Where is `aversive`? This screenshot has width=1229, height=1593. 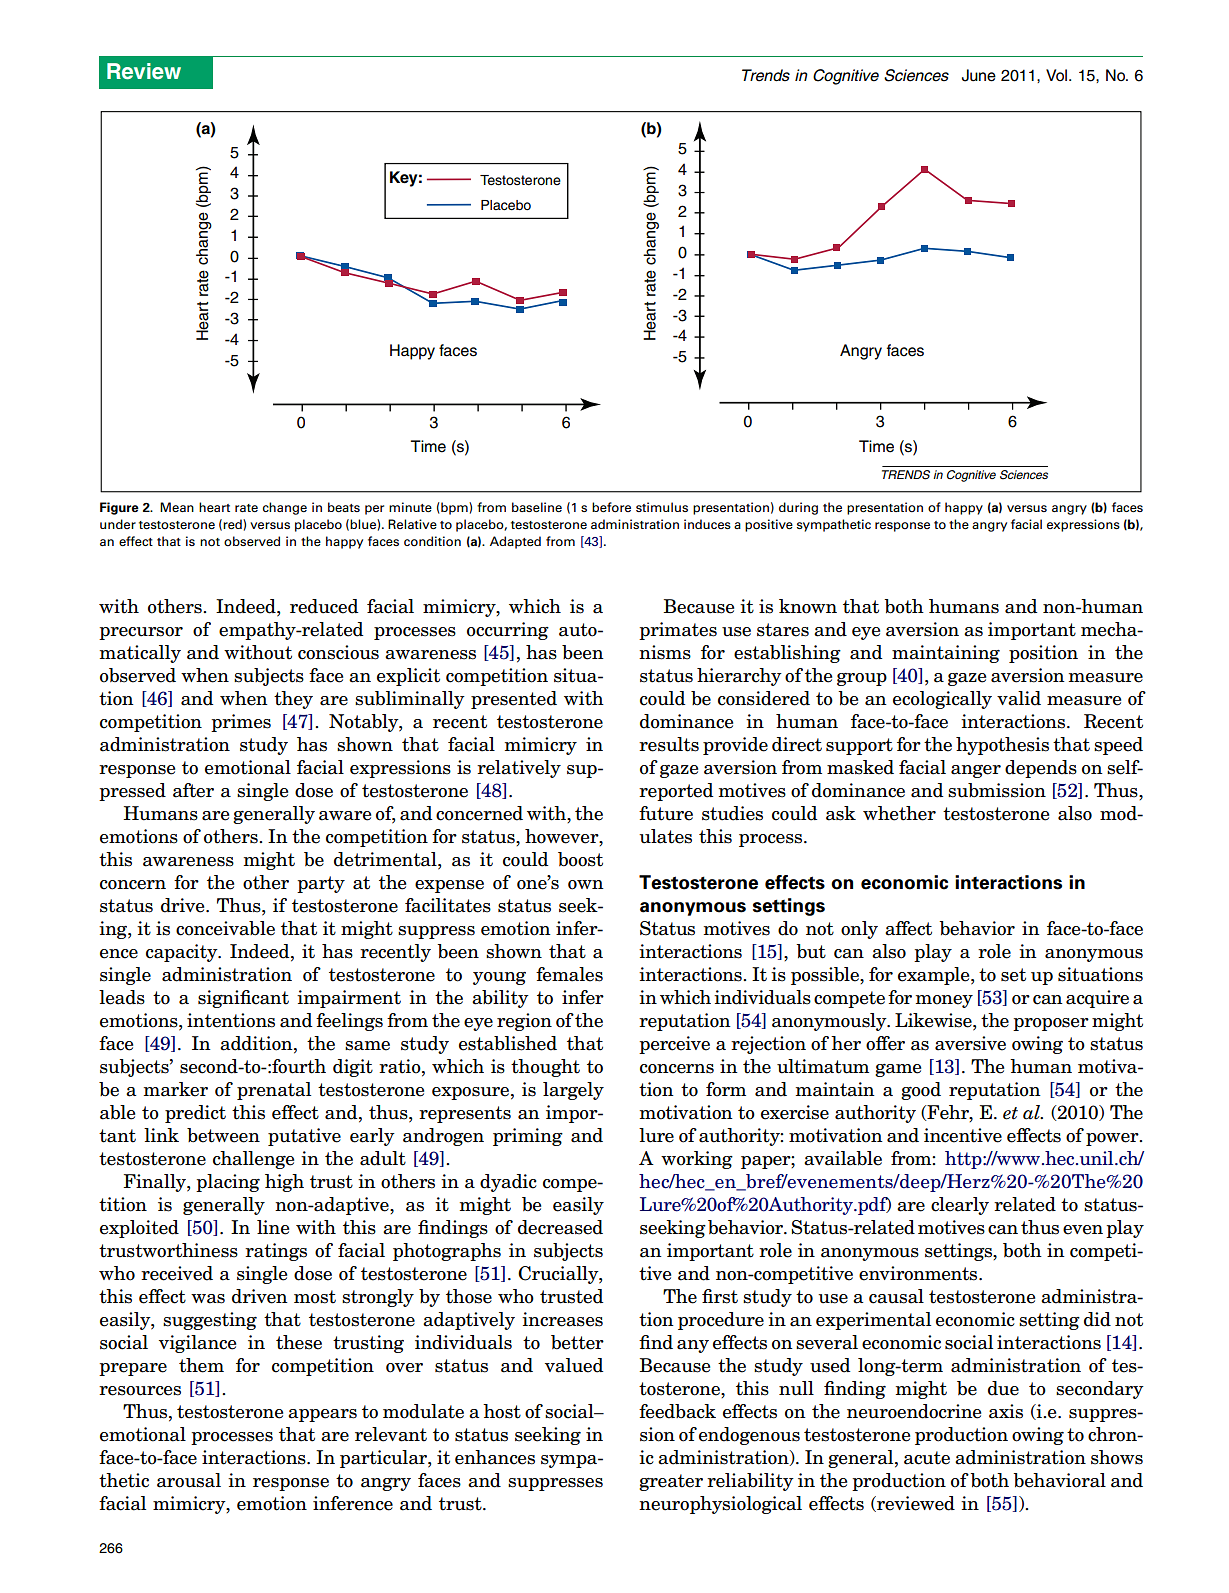 aversive is located at coordinates (970, 1043).
